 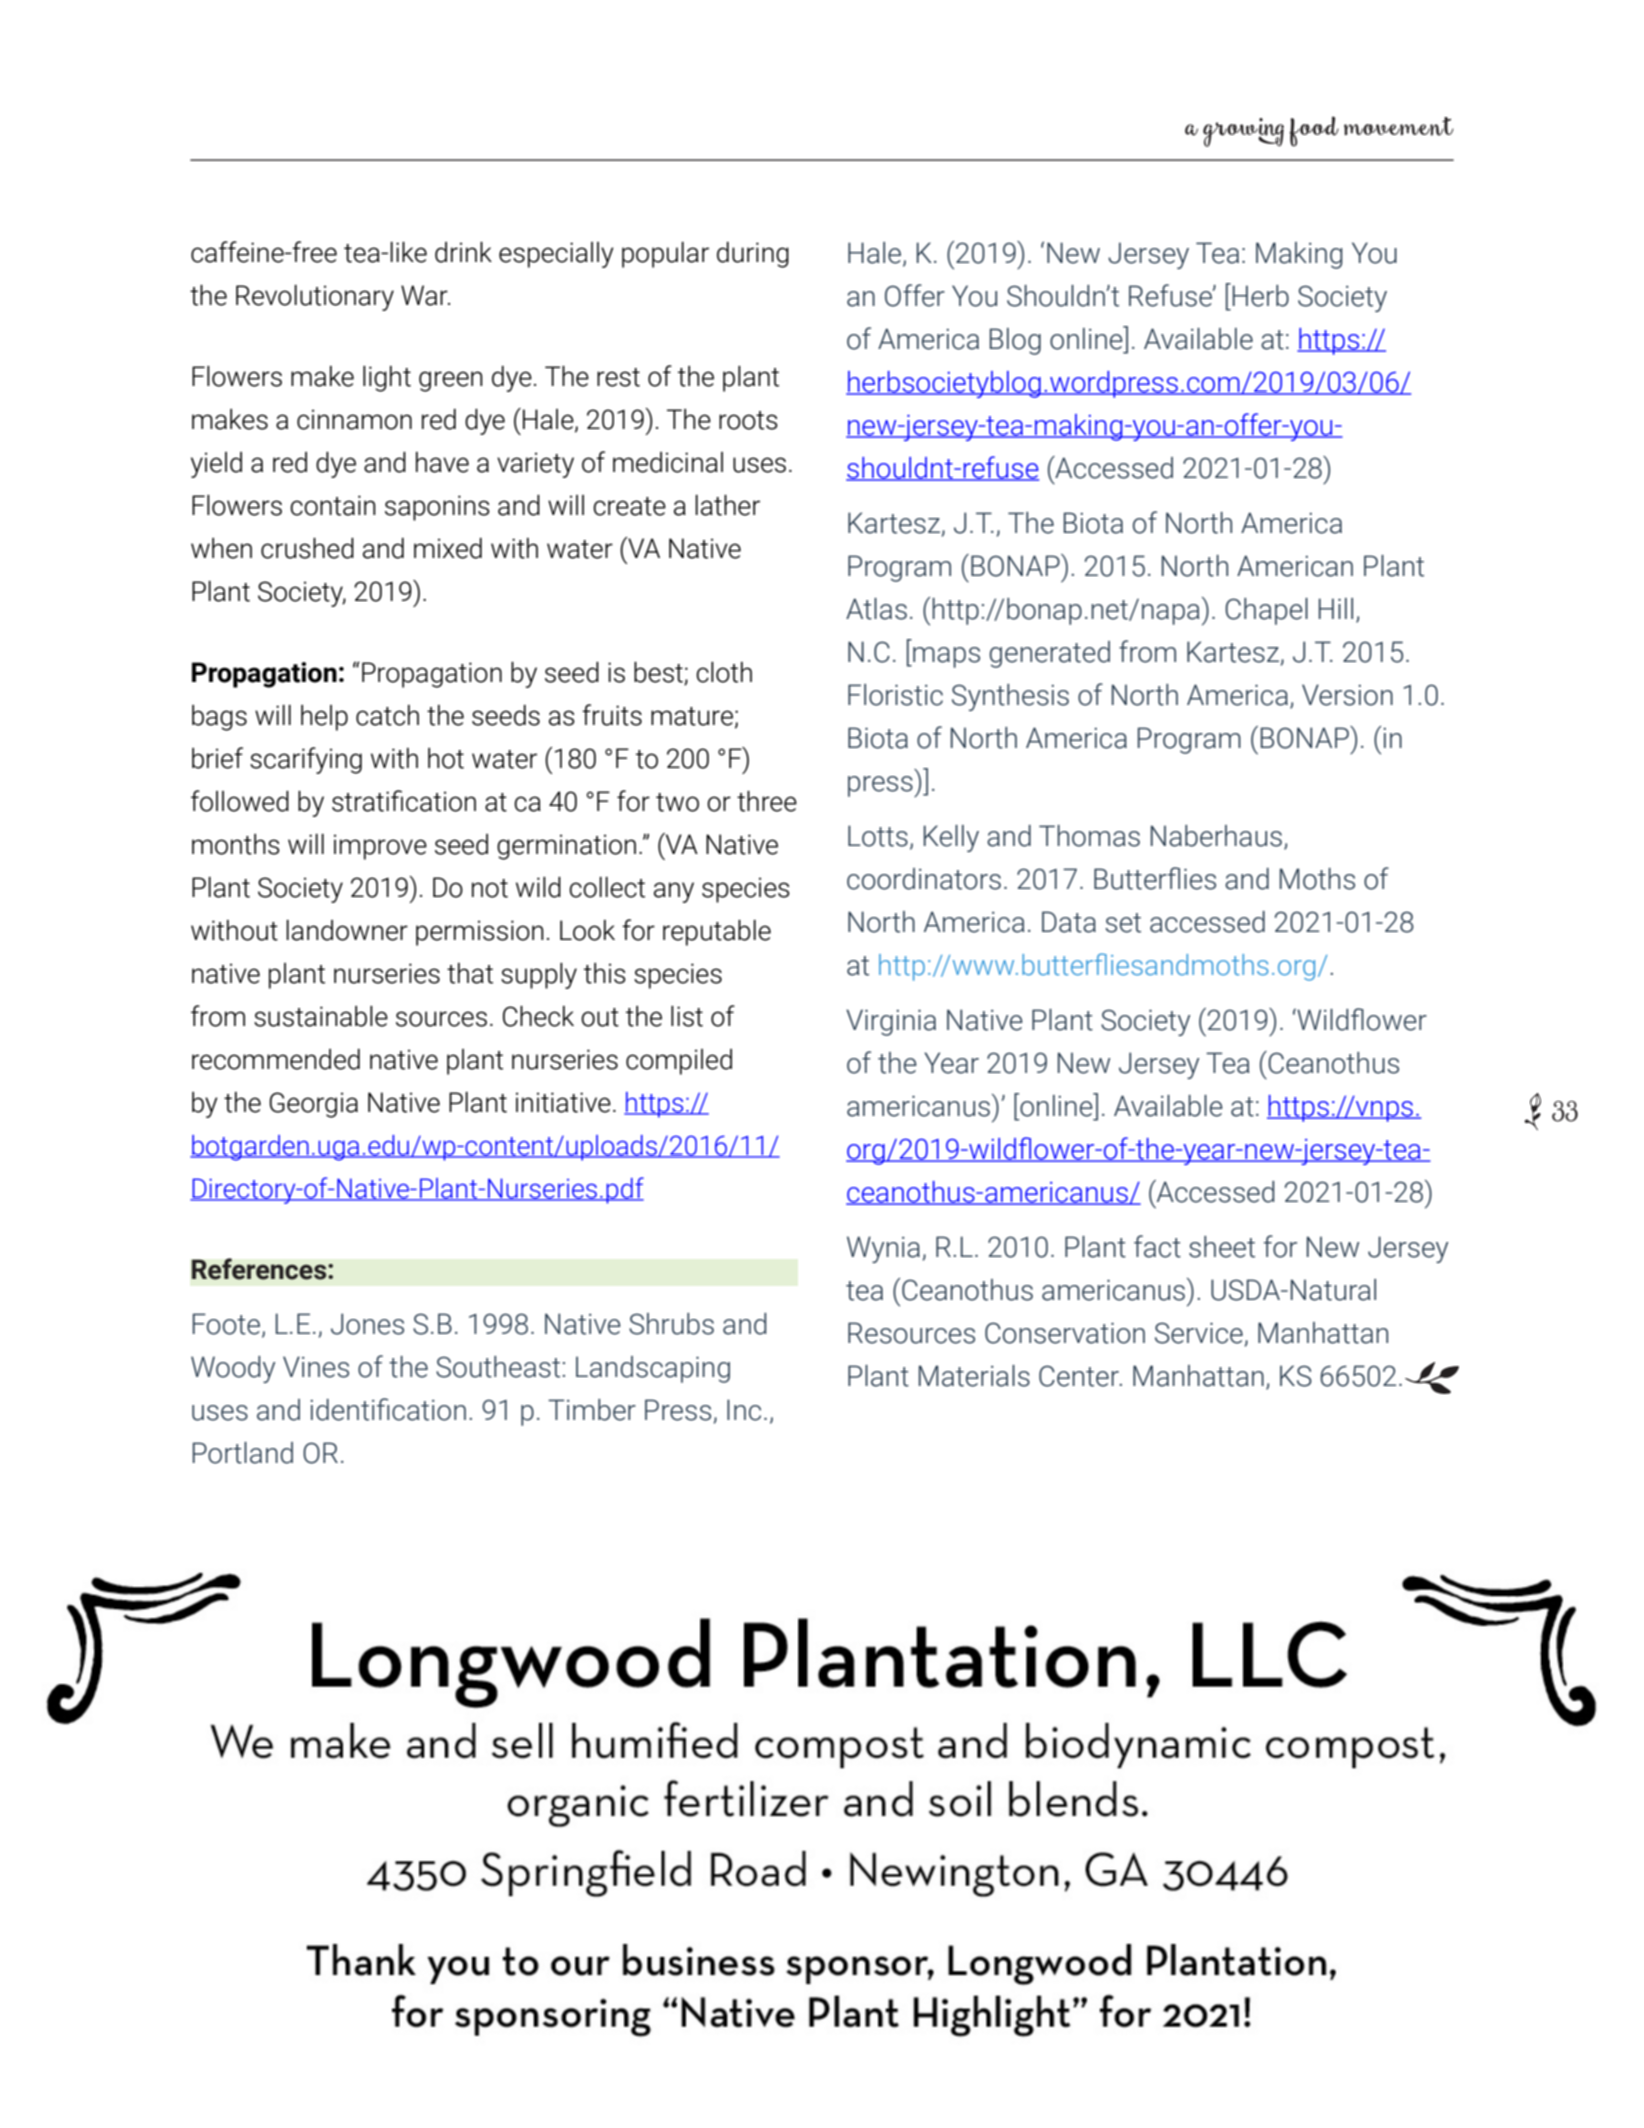 I want to click on growing, so click(x=1243, y=132).
